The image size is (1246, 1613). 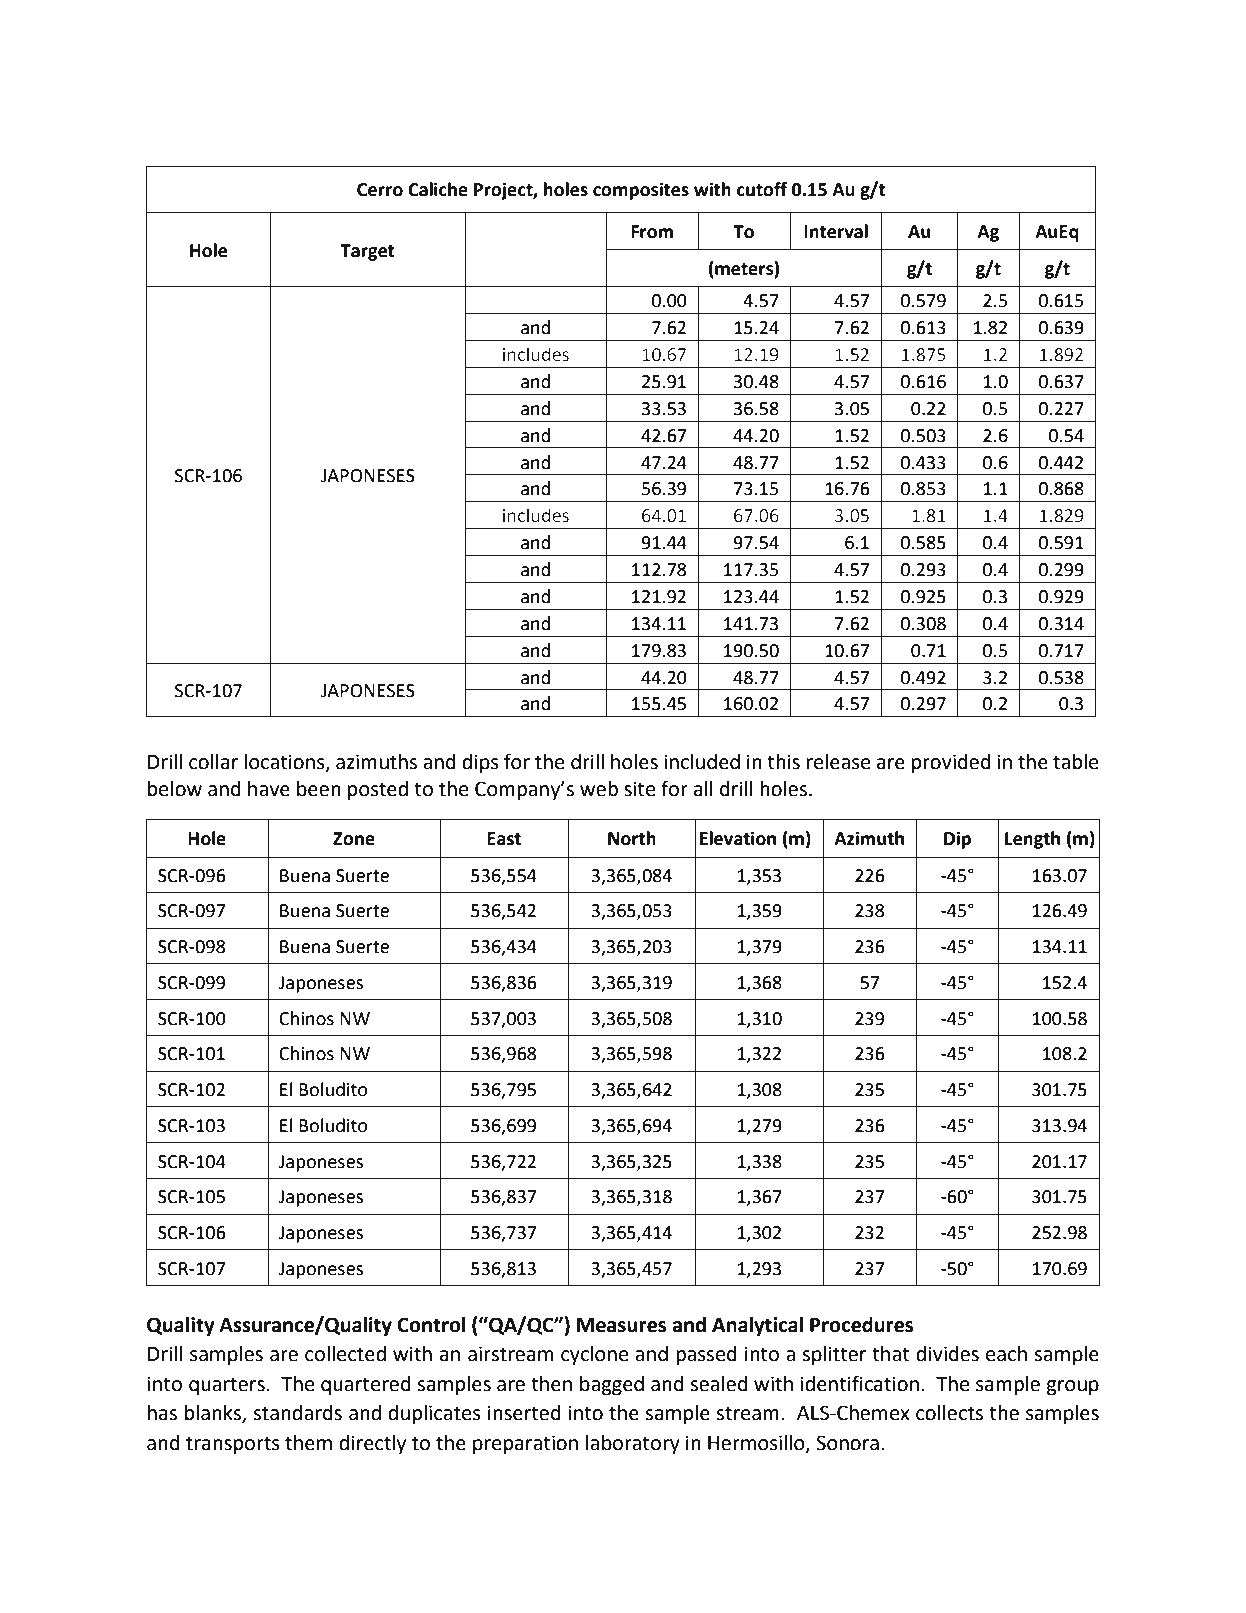 What do you see at coordinates (297, 1413) in the screenshot?
I see `standards` at bounding box center [297, 1413].
